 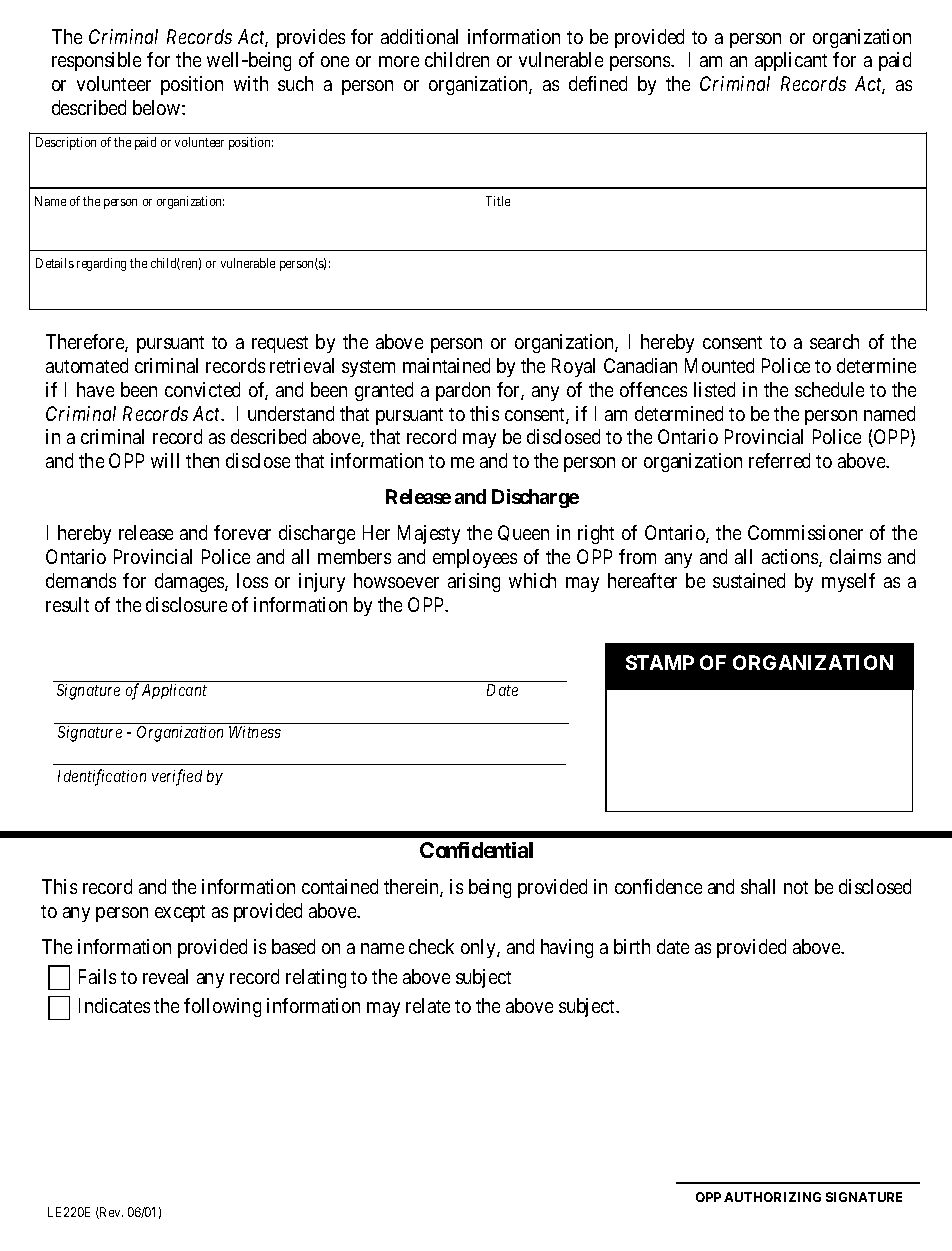 What do you see at coordinates (474, 582) in the screenshot?
I see `arising` at bounding box center [474, 582].
